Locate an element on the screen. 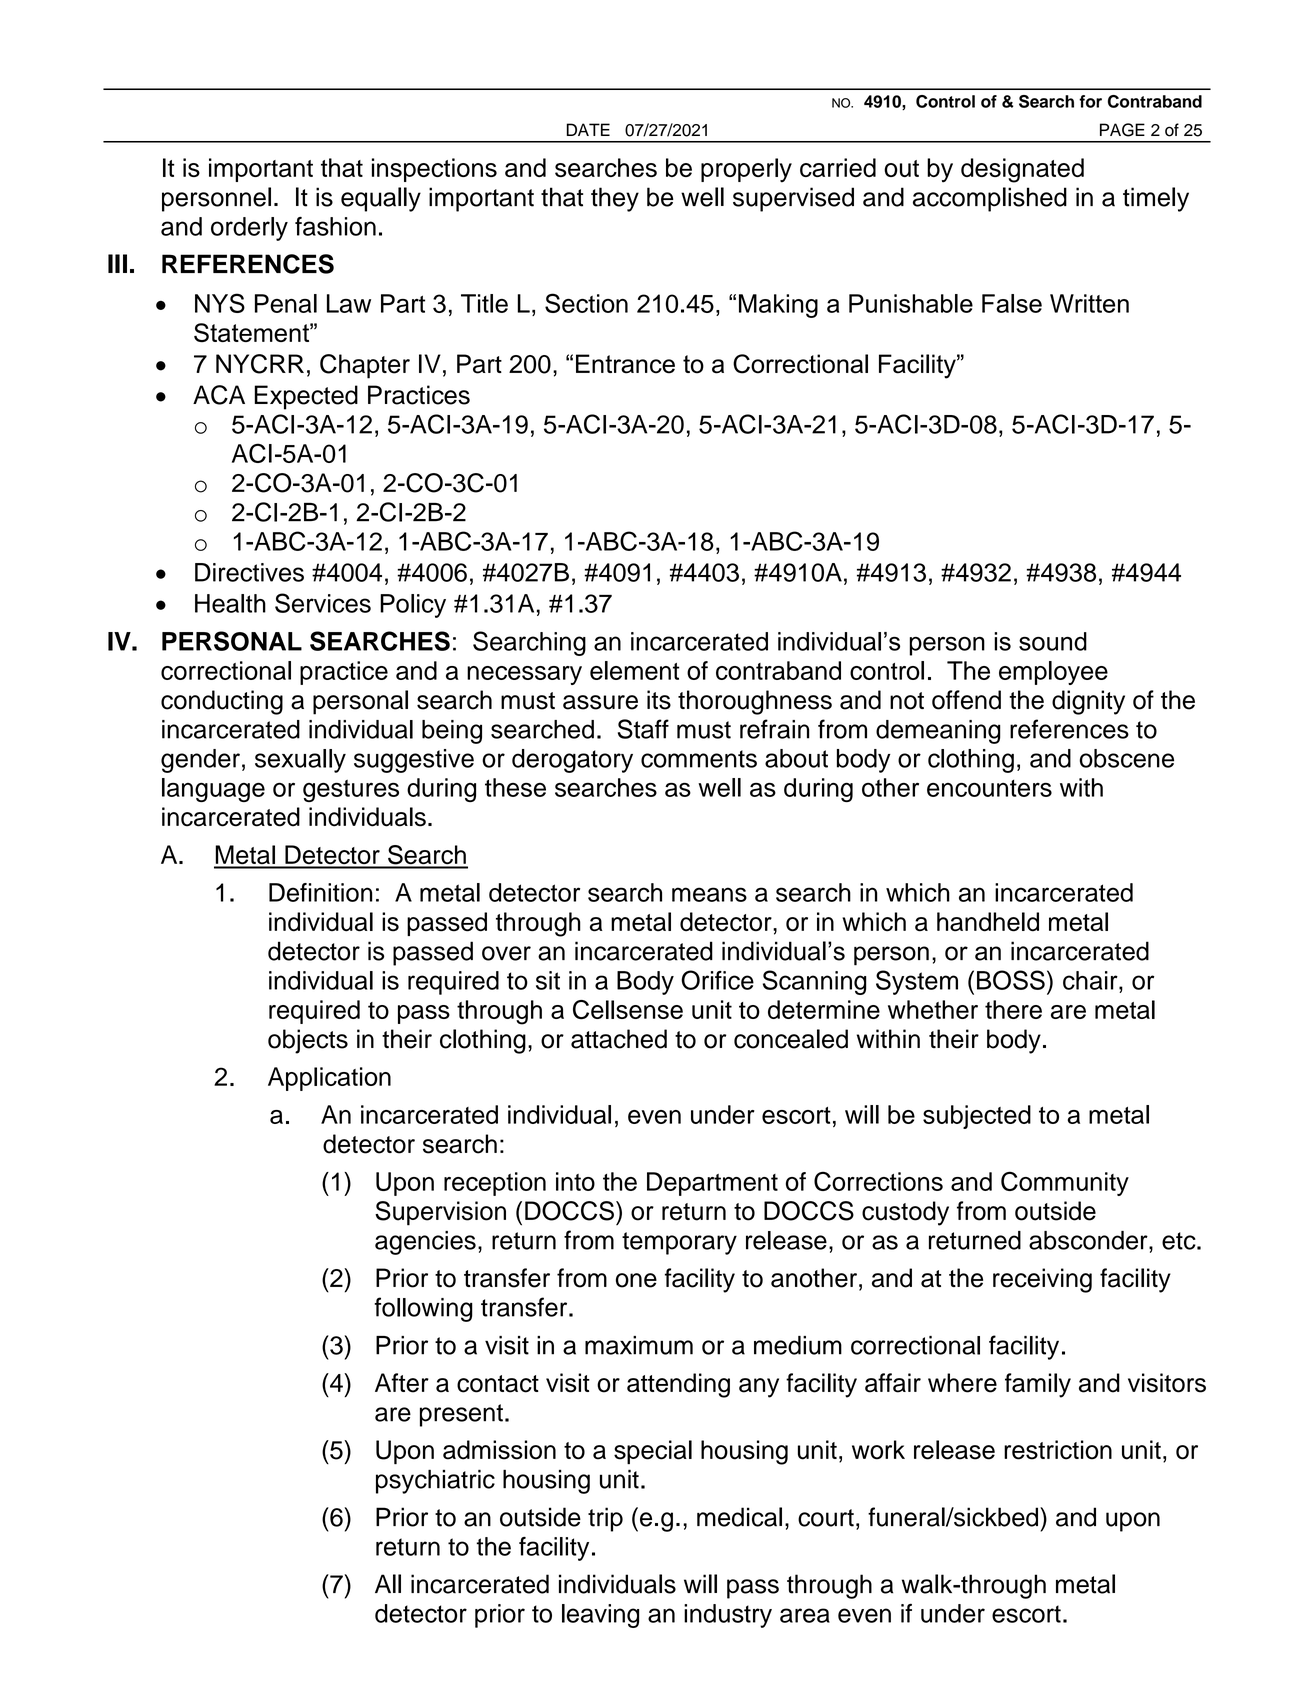  means is located at coordinates (709, 894).
